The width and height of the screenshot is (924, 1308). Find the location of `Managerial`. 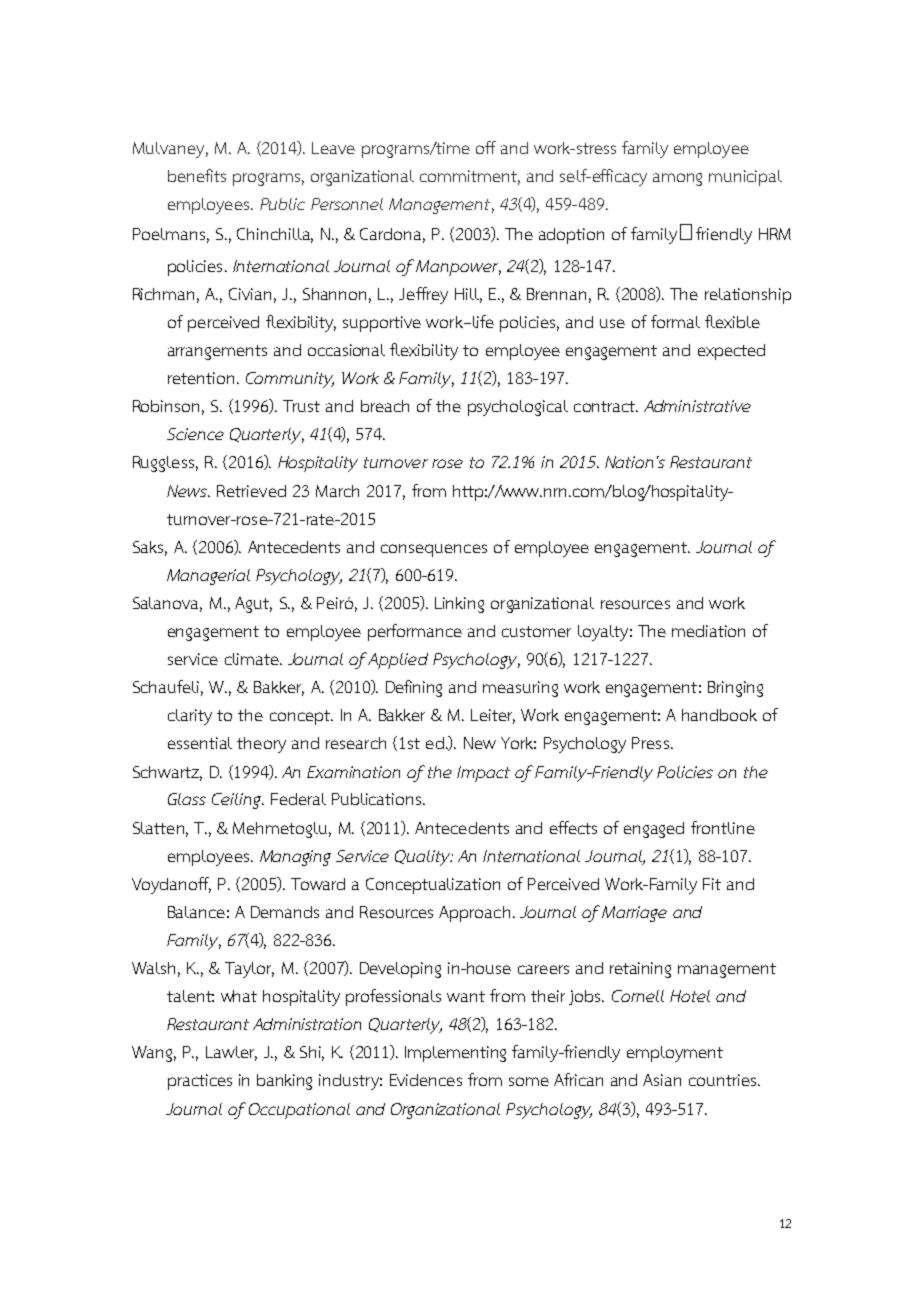

Managerial is located at coordinates (208, 577).
